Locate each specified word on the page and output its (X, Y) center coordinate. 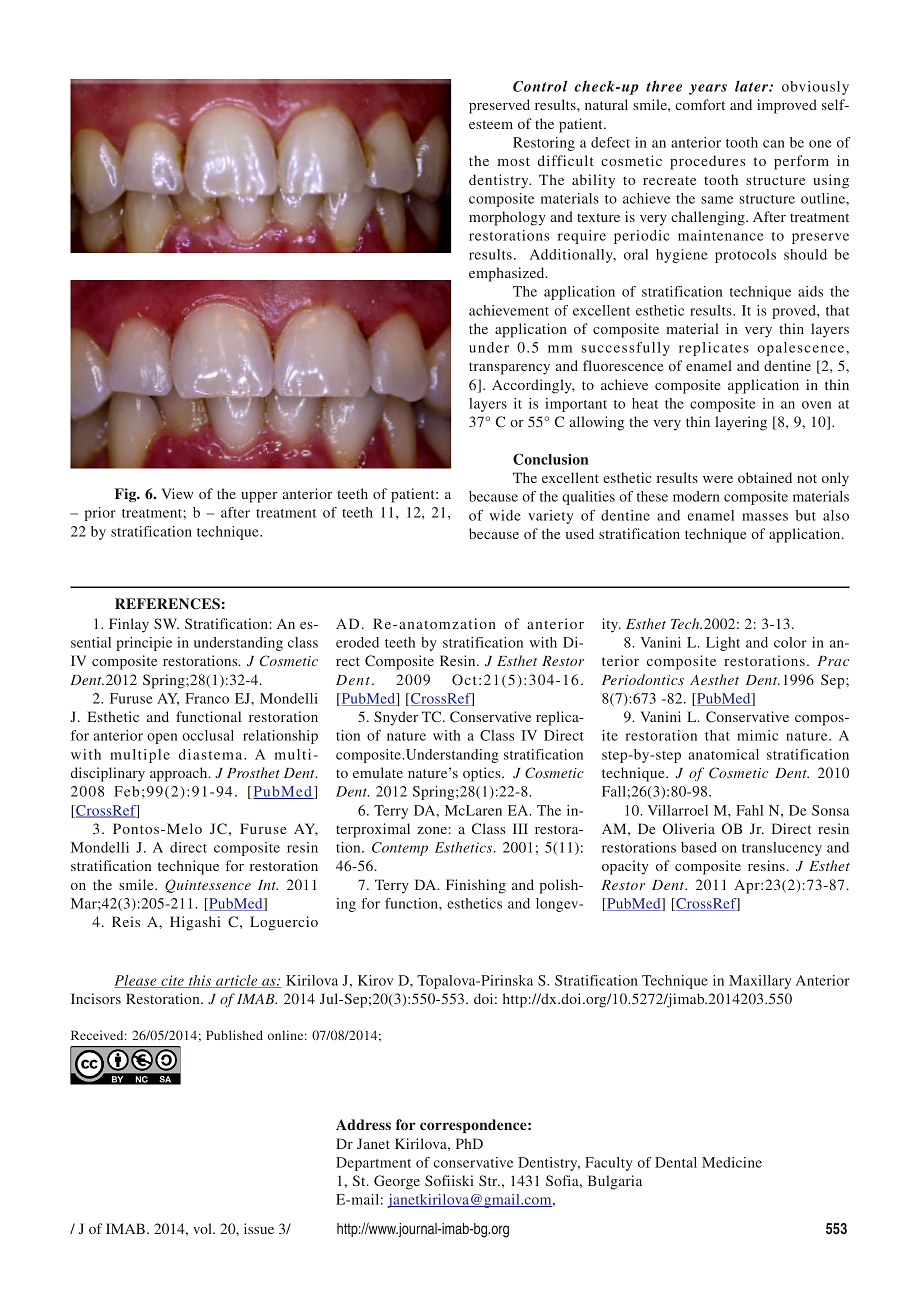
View (178, 493)
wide (505, 515)
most (514, 161)
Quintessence (208, 886)
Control (540, 86)
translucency (782, 849)
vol (203, 1228)
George (397, 1182)
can (774, 144)
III (520, 828)
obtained (765, 477)
